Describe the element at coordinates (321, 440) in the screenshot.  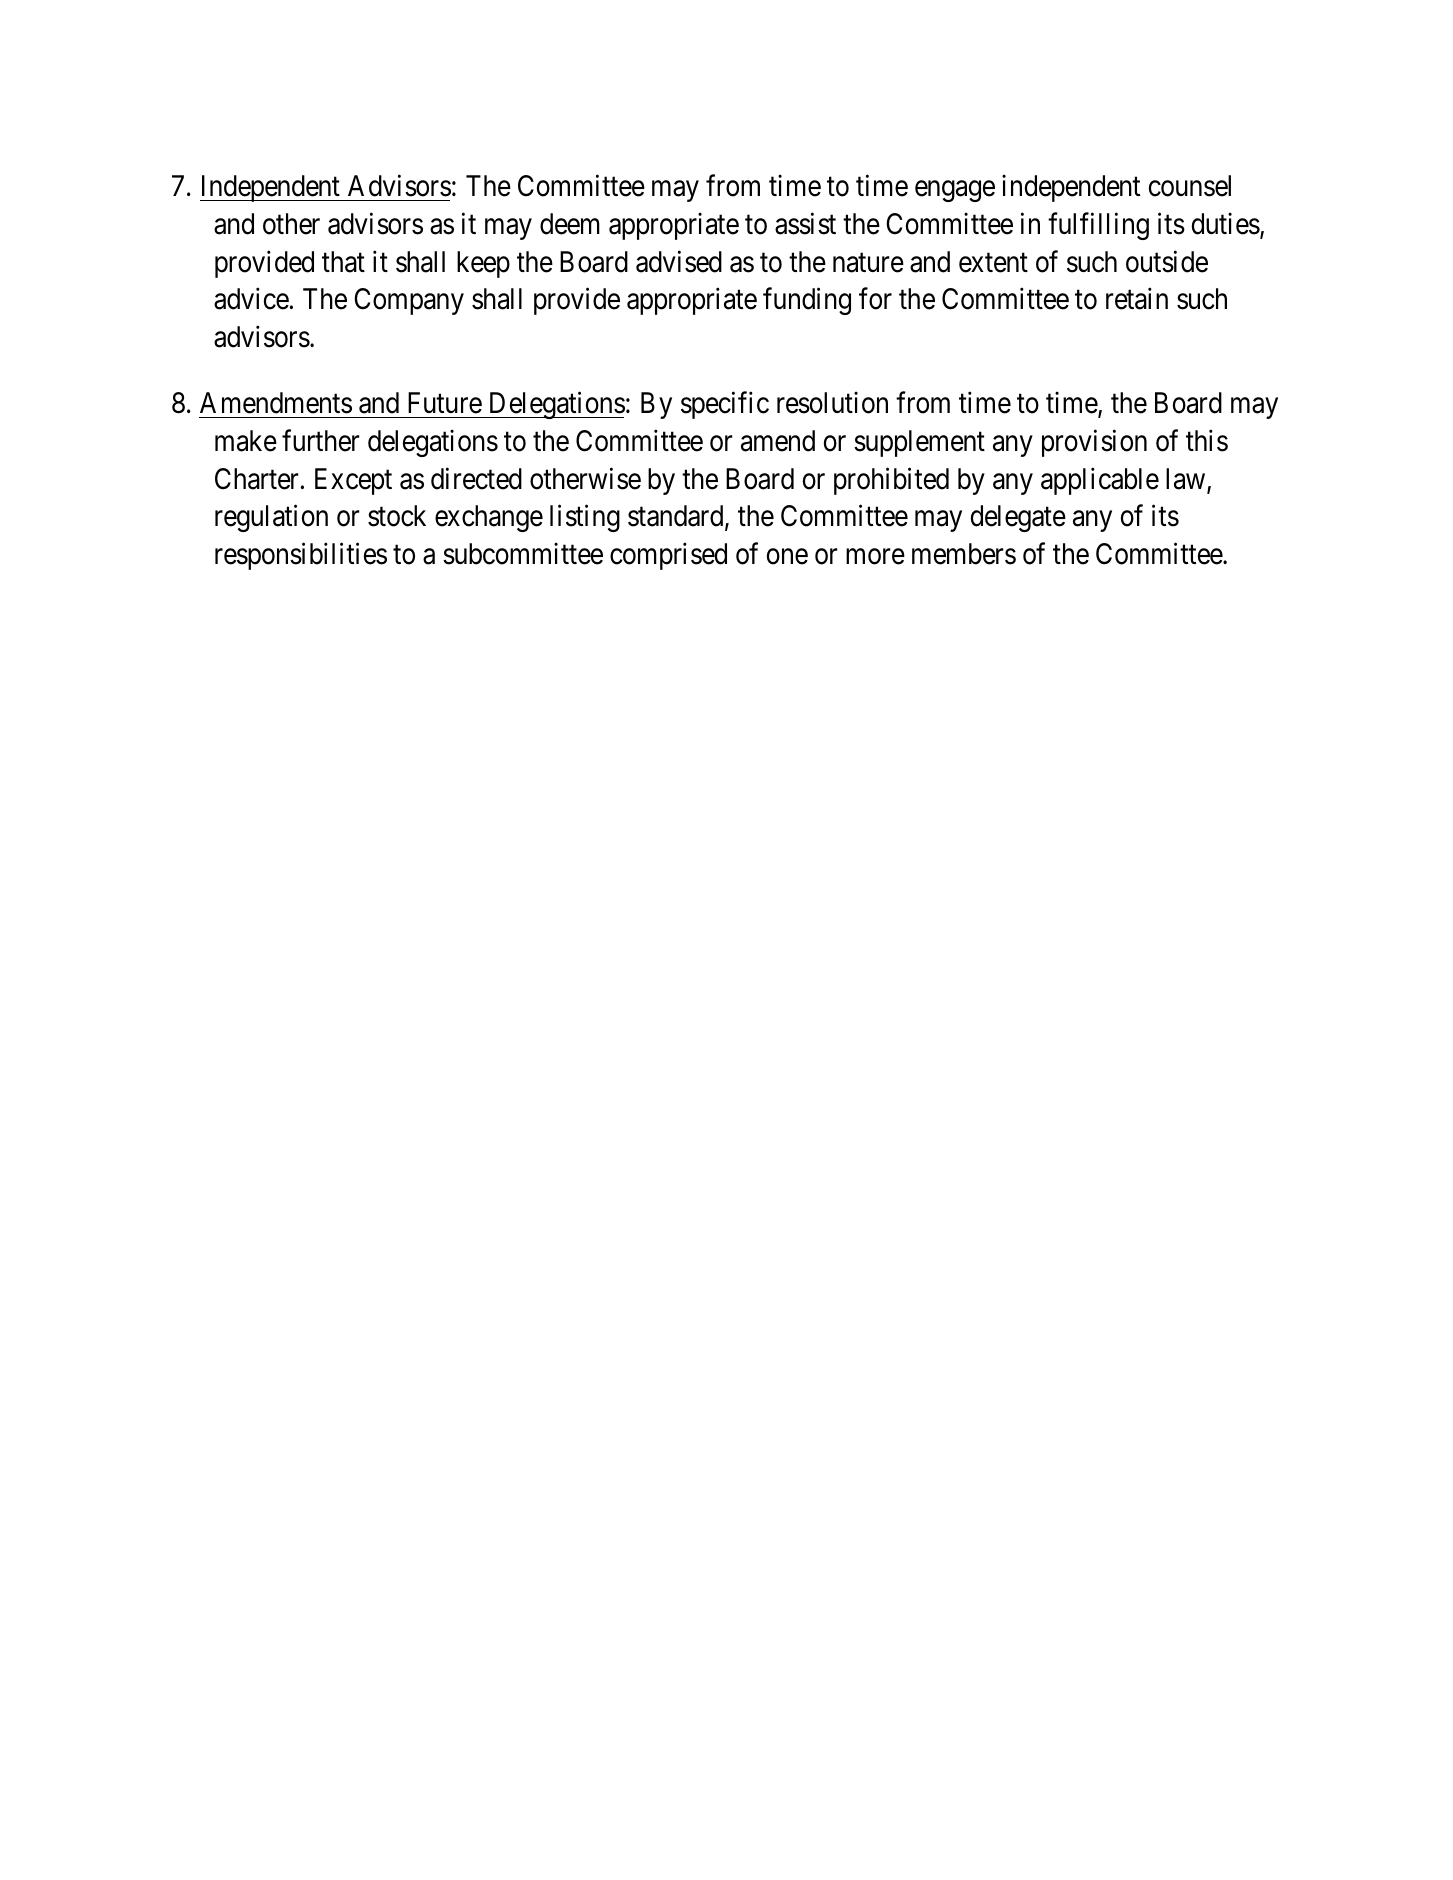
I see `further` at that location.
